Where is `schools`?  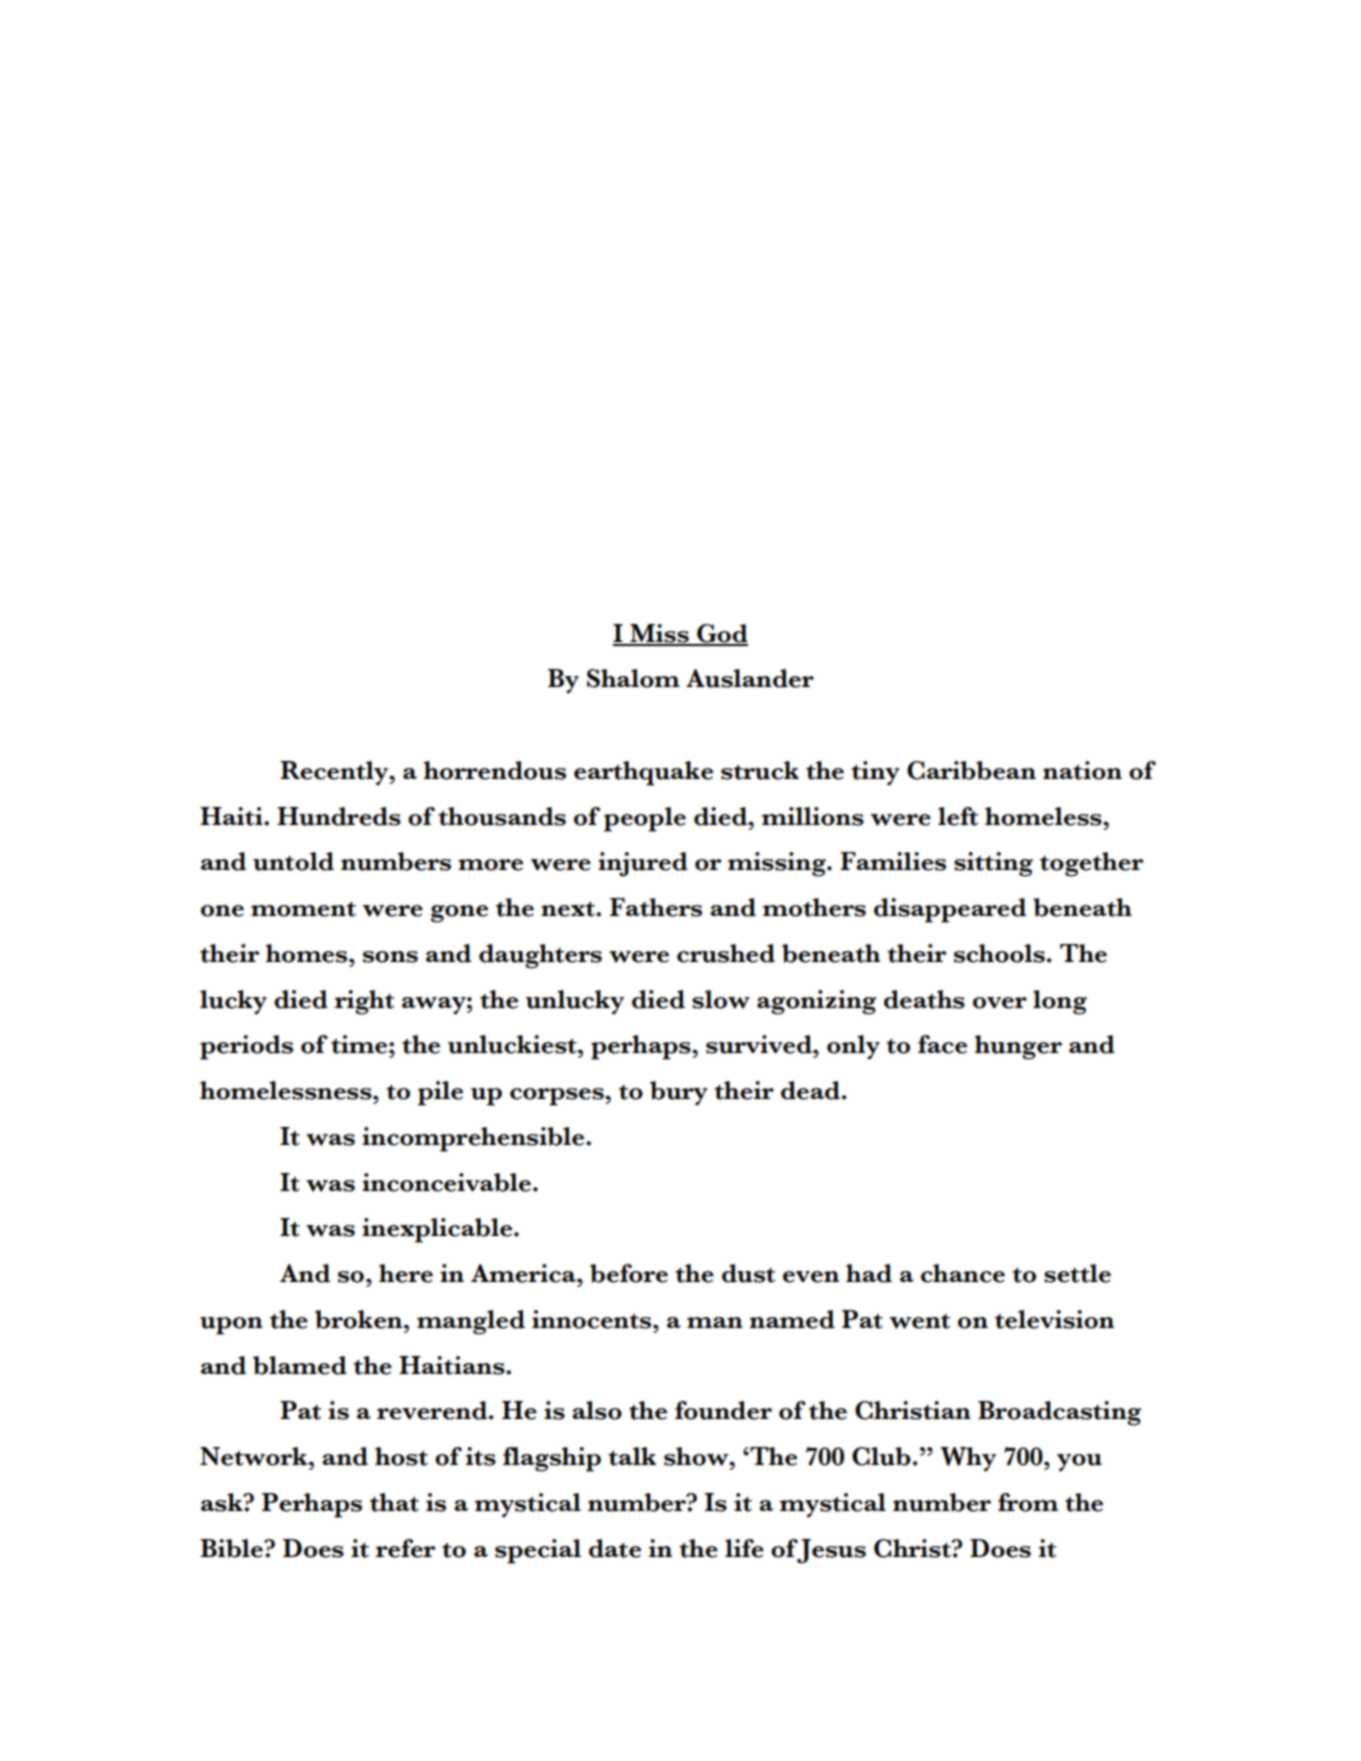
schools is located at coordinates (999, 953).
